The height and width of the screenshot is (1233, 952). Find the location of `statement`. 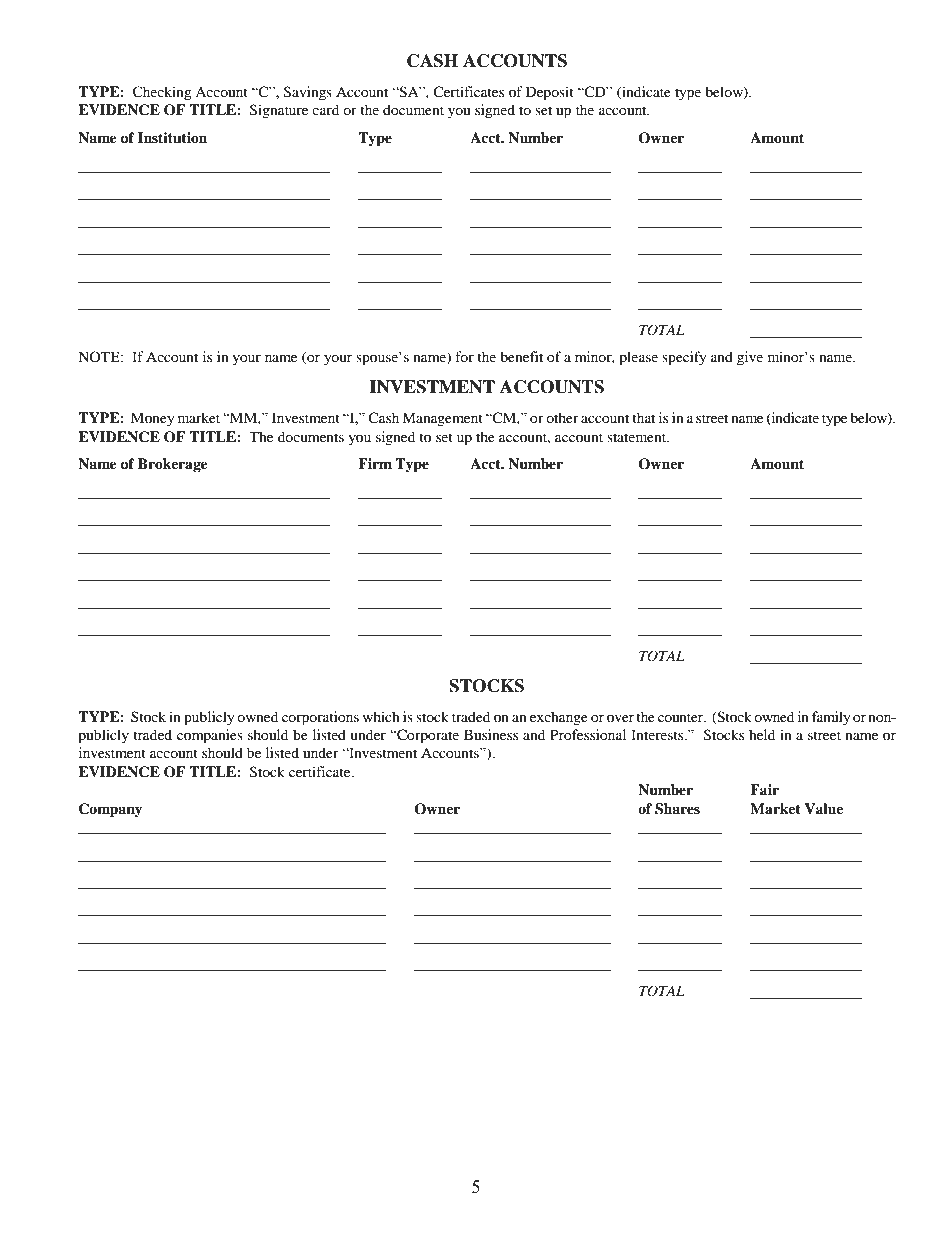

statement is located at coordinates (638, 437).
